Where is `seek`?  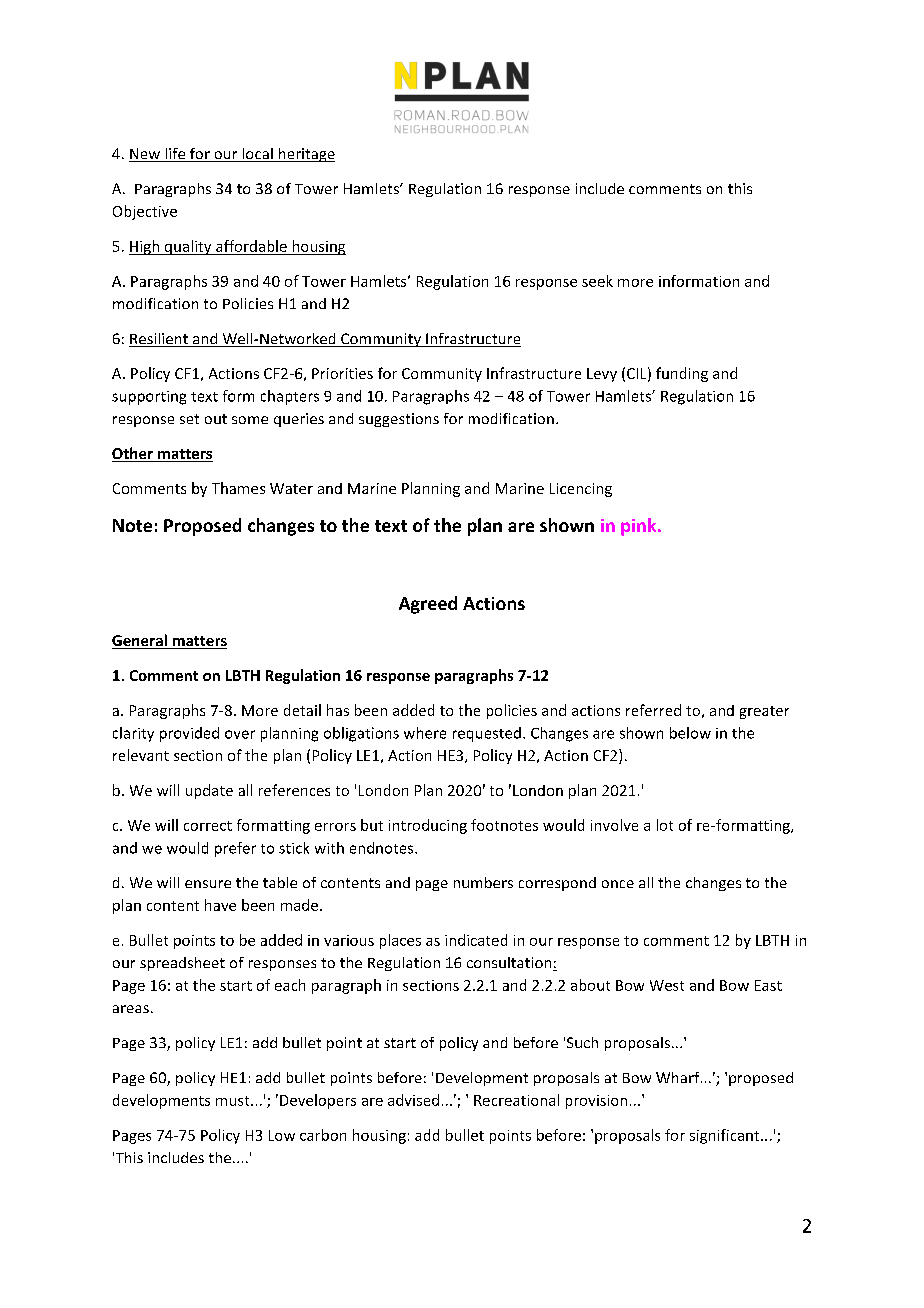
seek is located at coordinates (597, 281).
